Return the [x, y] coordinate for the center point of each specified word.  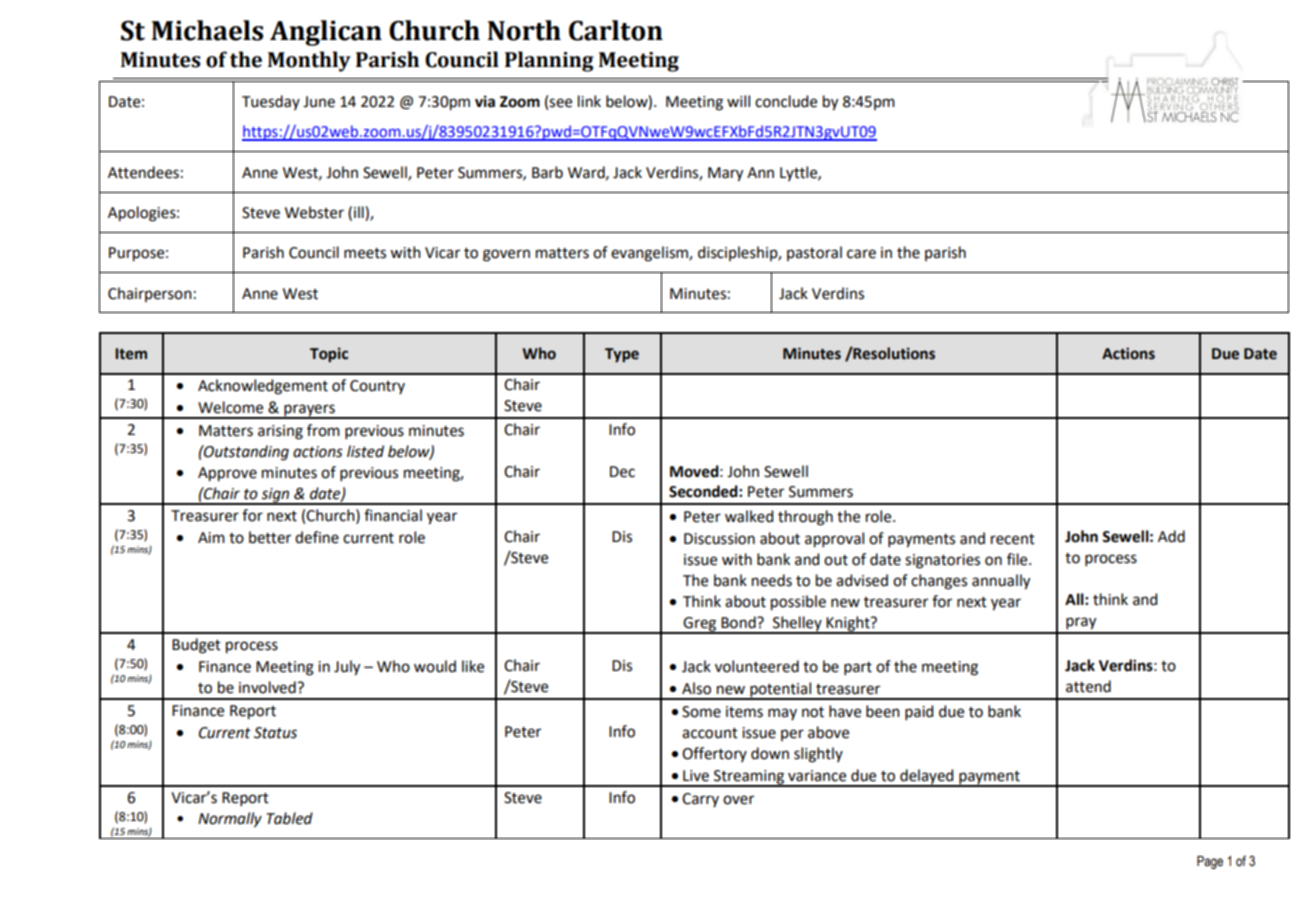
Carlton [616, 30]
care [861, 254]
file [1018, 559]
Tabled [290, 818]
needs [772, 580]
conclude [786, 101]
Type [622, 355]
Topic [329, 355]
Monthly [309, 61]
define [317, 537]
